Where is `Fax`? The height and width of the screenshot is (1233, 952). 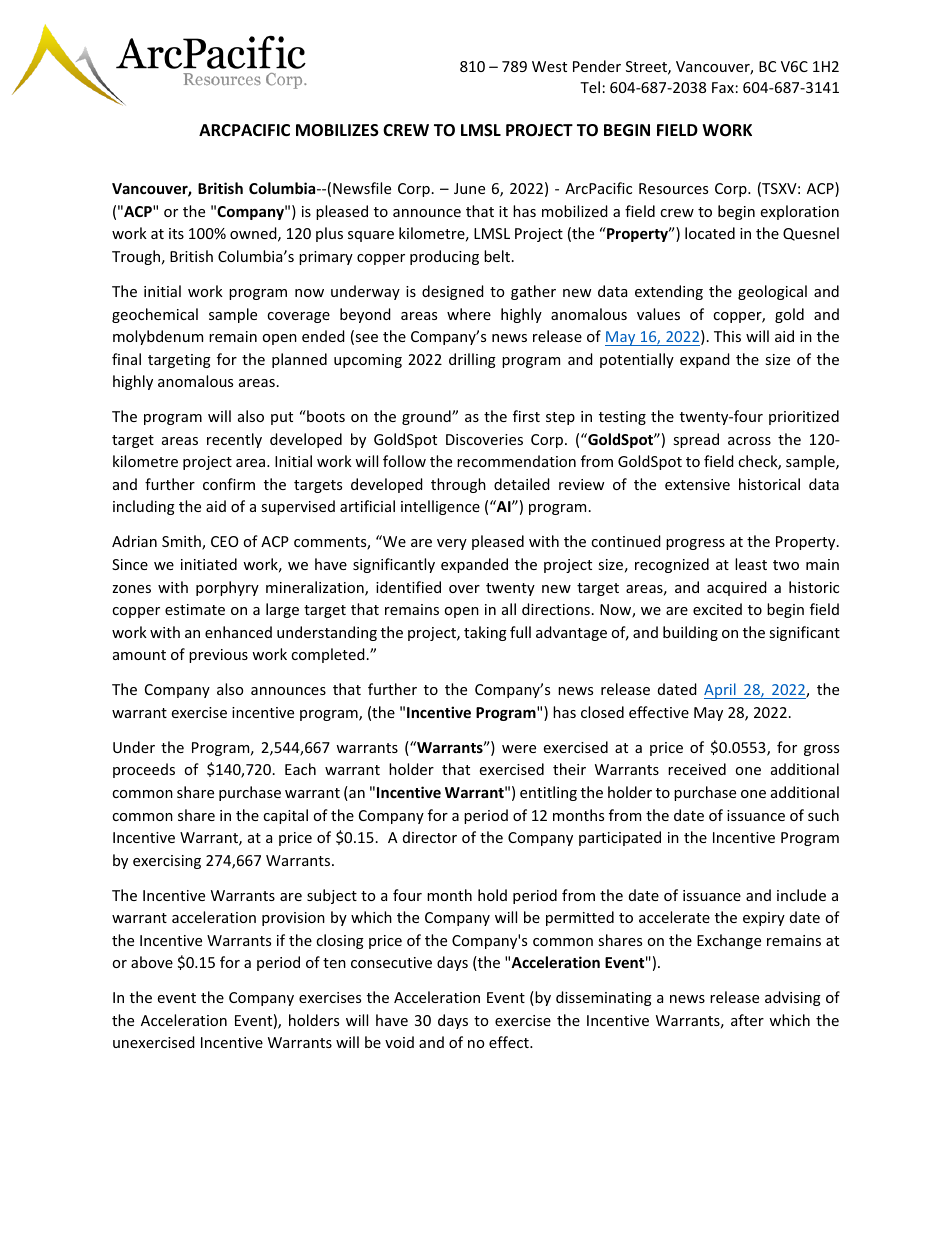
Fax is located at coordinates (723, 87).
